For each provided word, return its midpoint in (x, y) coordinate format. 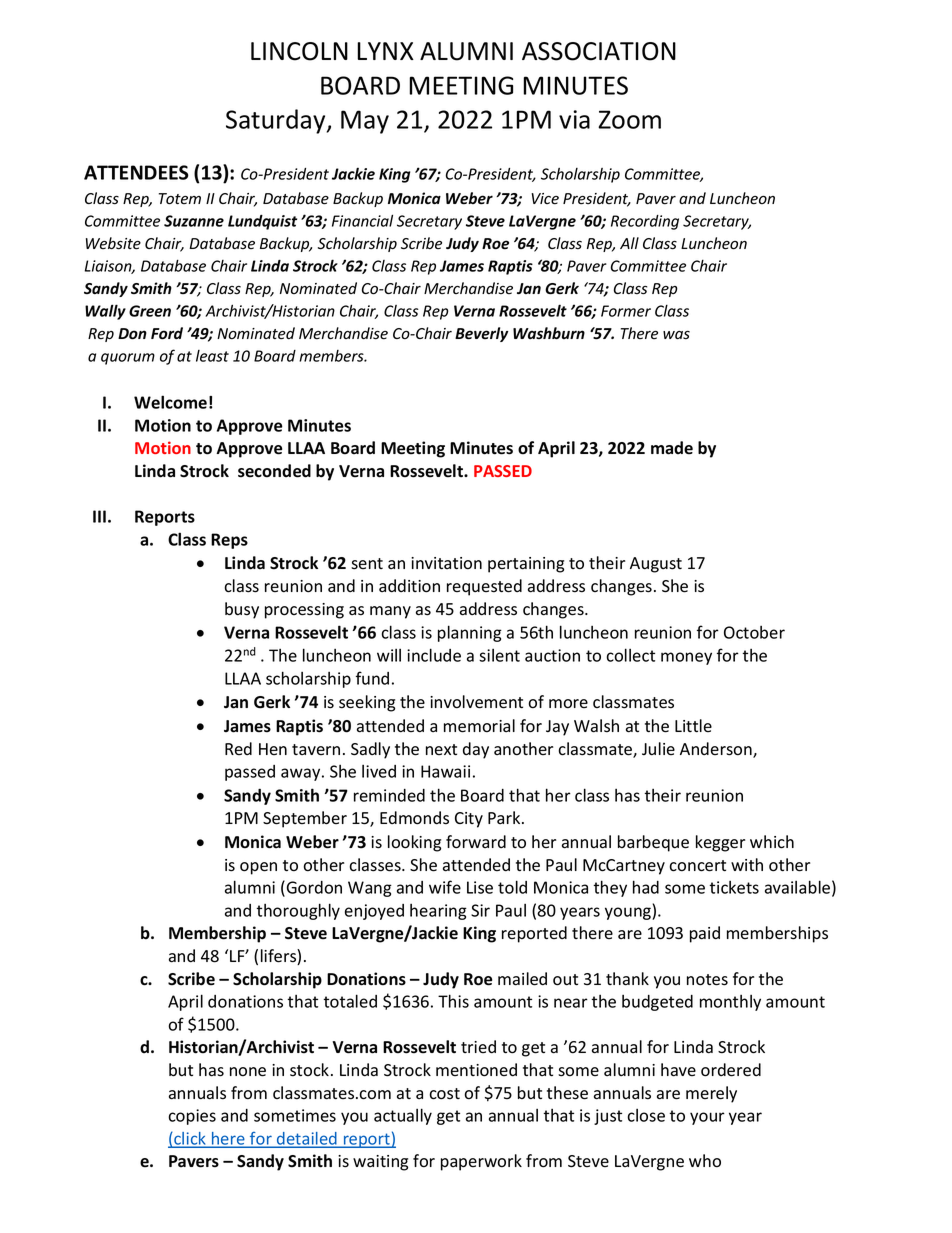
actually (403, 1116)
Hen (273, 749)
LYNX (385, 51)
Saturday (277, 121)
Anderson (717, 750)
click (190, 1139)
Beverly (481, 334)
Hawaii (445, 771)
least (212, 356)
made (672, 448)
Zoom (629, 119)
